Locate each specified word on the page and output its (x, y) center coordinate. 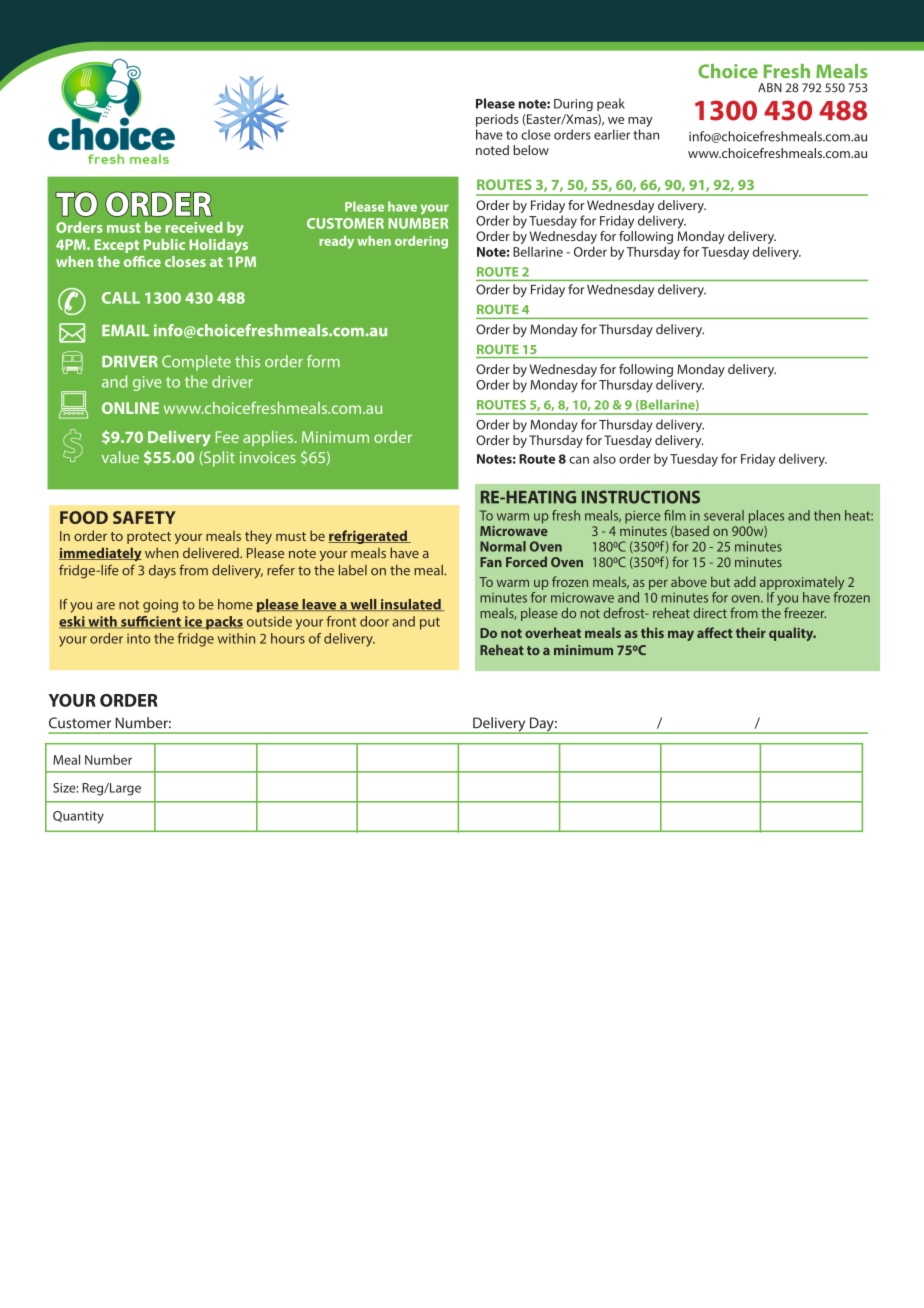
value (120, 457)
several (724, 515)
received (194, 227)
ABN (770, 87)
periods (497, 120)
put (430, 623)
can (579, 460)
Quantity (78, 817)
